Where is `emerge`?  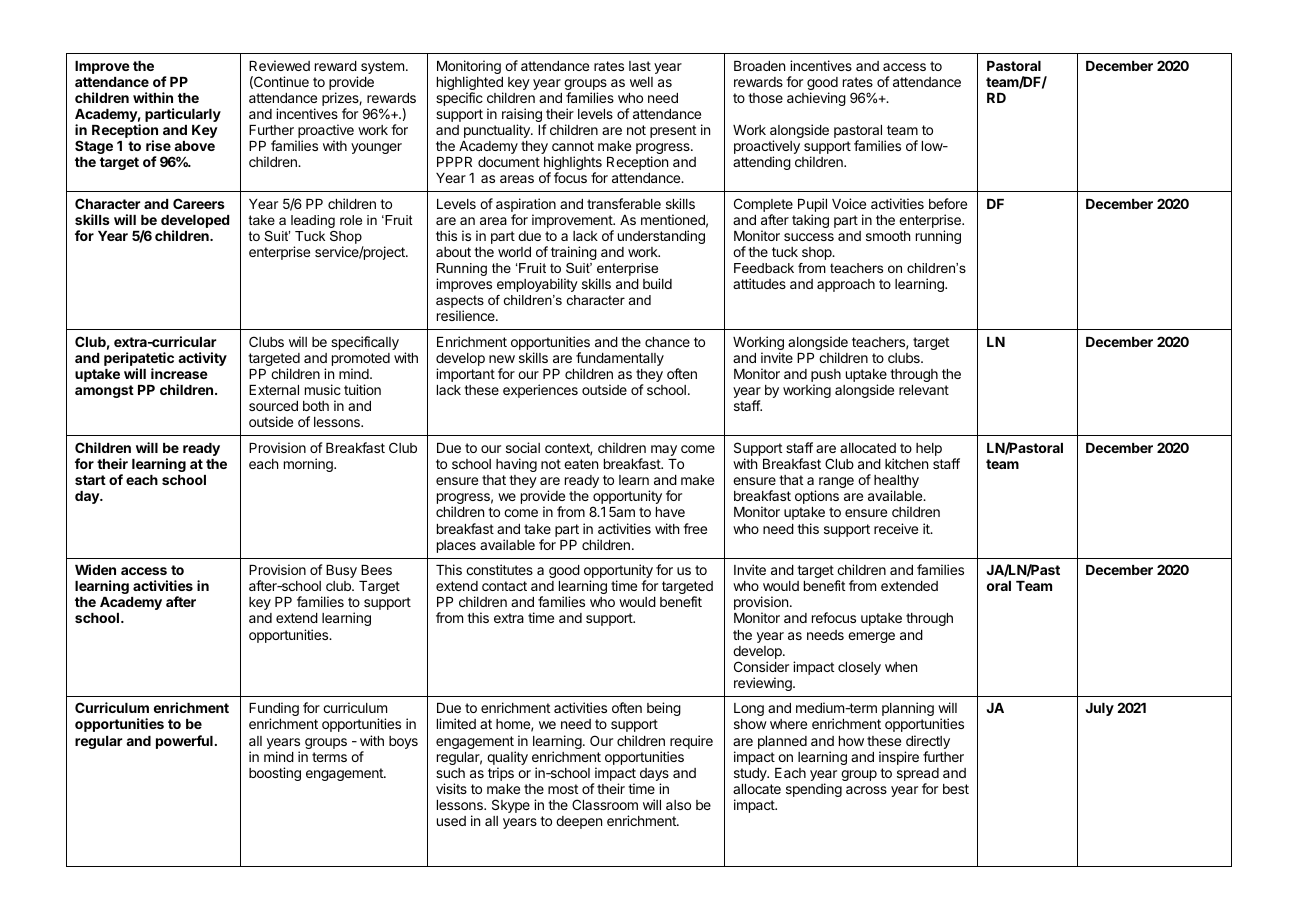 emerge is located at coordinates (871, 637).
